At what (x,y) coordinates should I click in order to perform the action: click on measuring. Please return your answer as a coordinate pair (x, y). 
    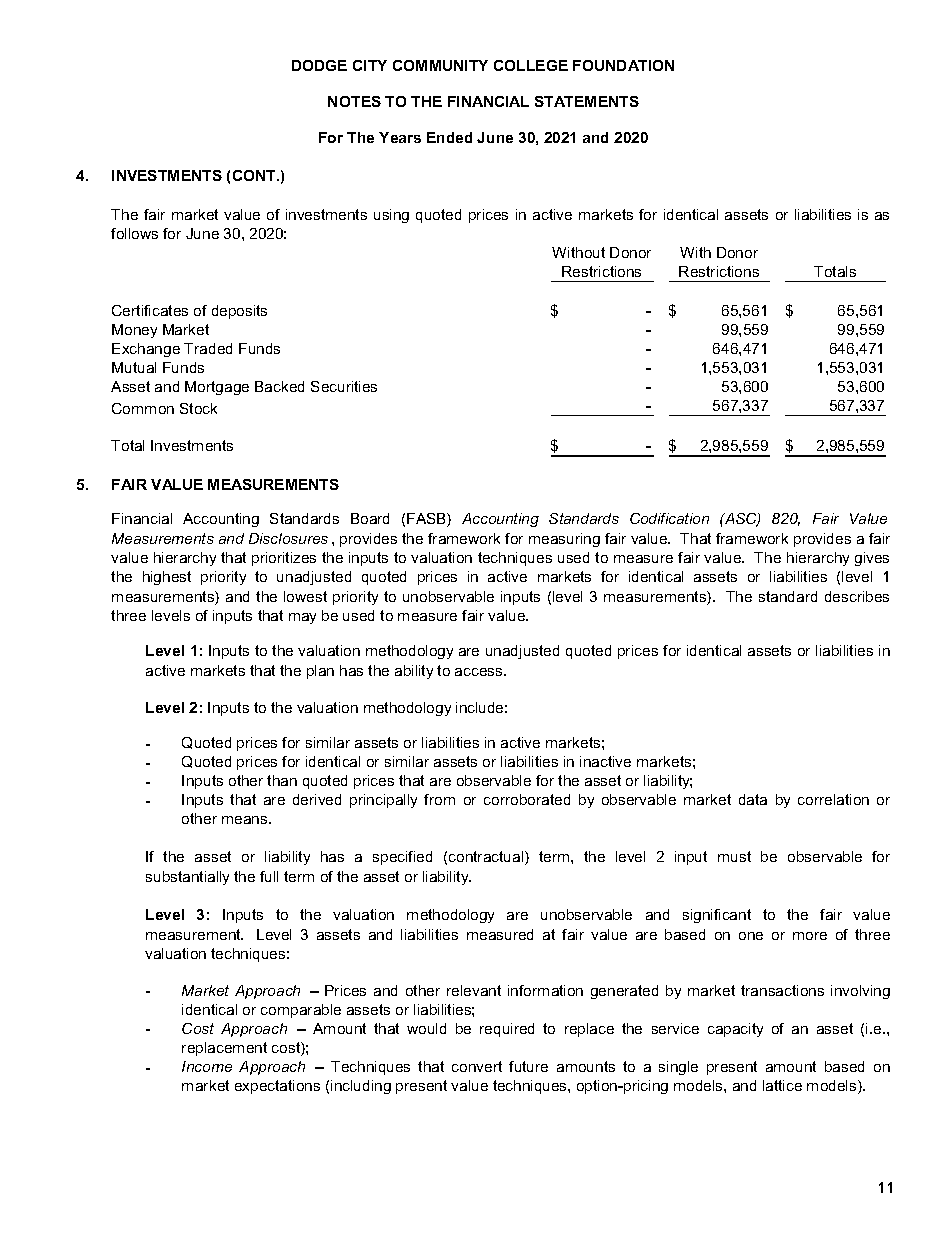
    Looking at the image, I should click on (564, 540).
